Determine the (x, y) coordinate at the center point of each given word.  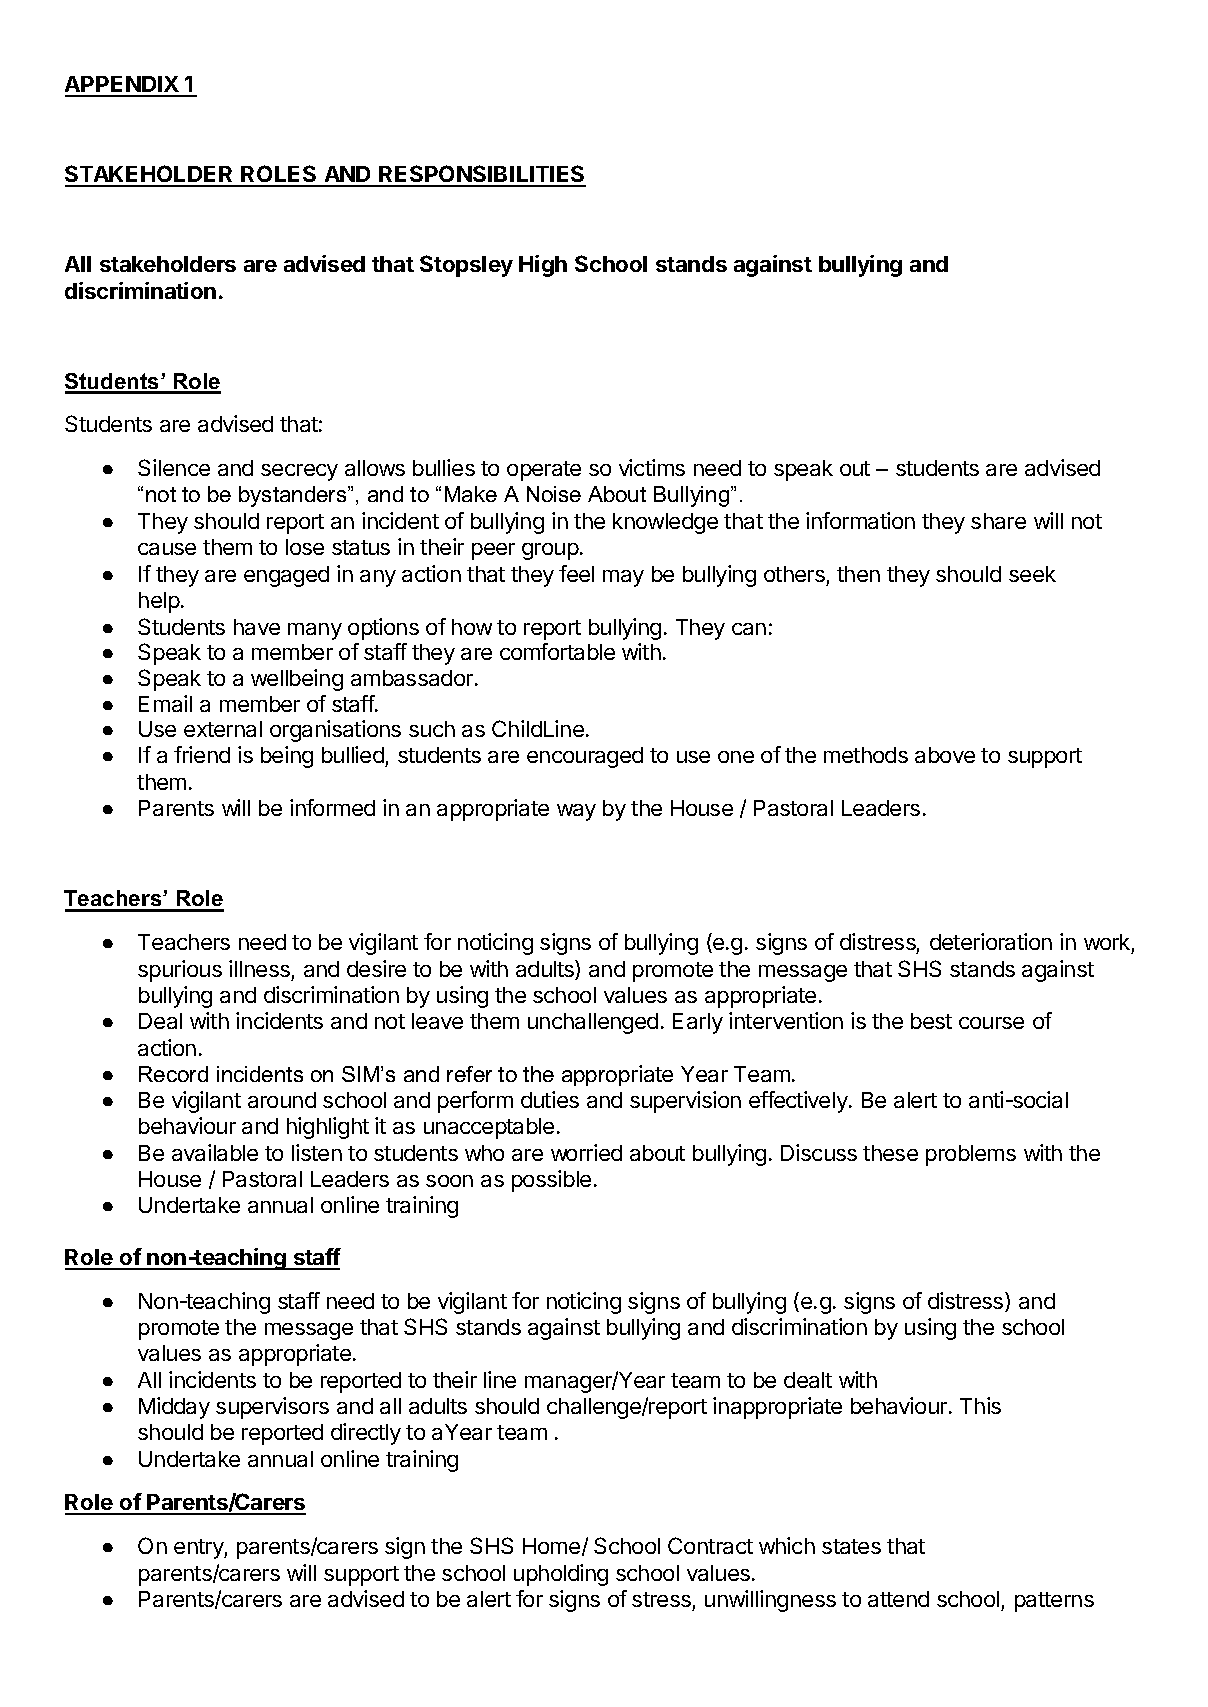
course (991, 1023)
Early (698, 1023)
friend (202, 754)
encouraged (585, 757)
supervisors (272, 1408)
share (998, 521)
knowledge (665, 523)
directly (366, 1434)
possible (551, 1181)
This (980, 1405)
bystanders (294, 496)
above (945, 755)
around (282, 1100)
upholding (561, 1575)
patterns (1054, 1602)
